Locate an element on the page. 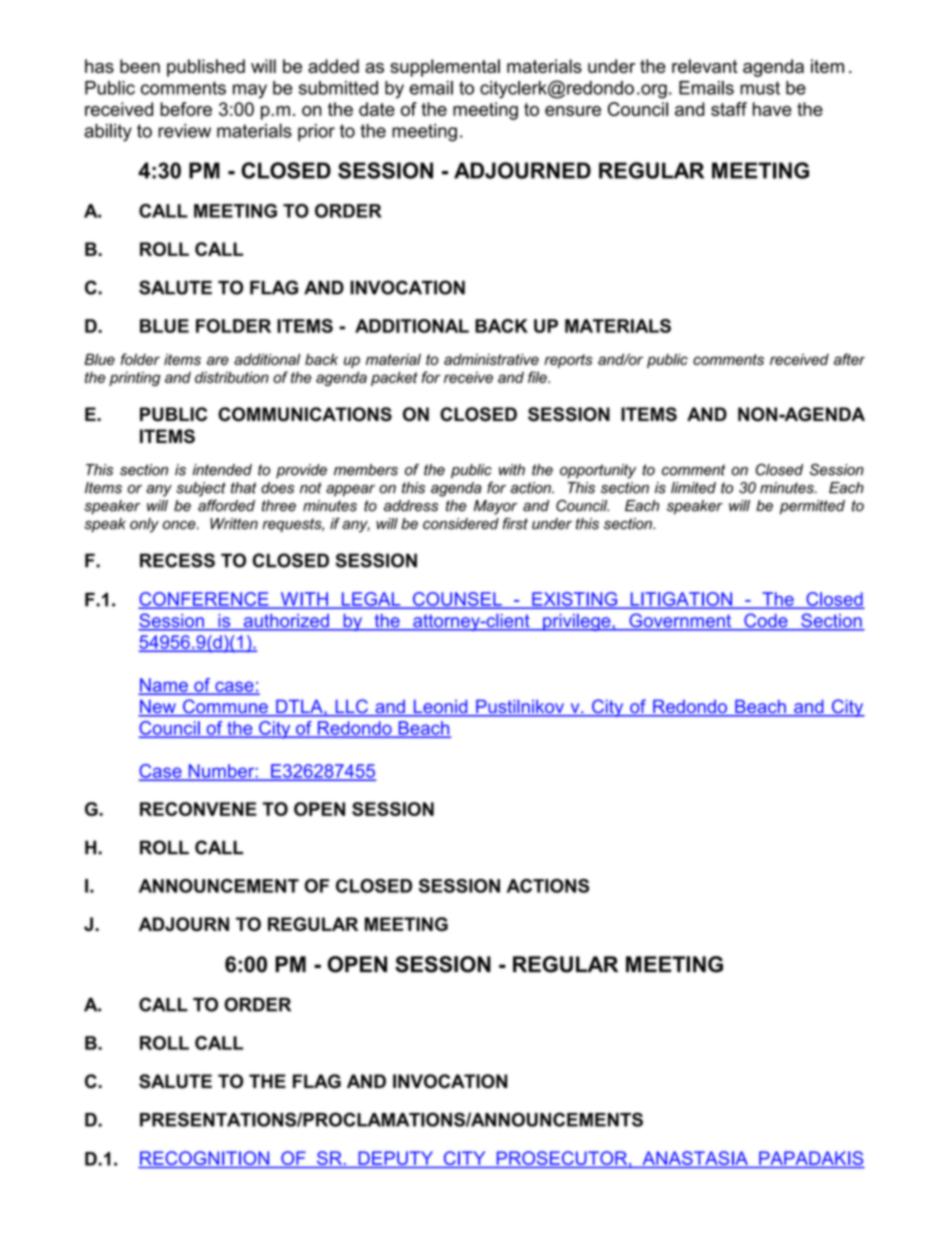 Image resolution: width=952 pixels, height=1233 pixels. must is located at coordinates (760, 88).
